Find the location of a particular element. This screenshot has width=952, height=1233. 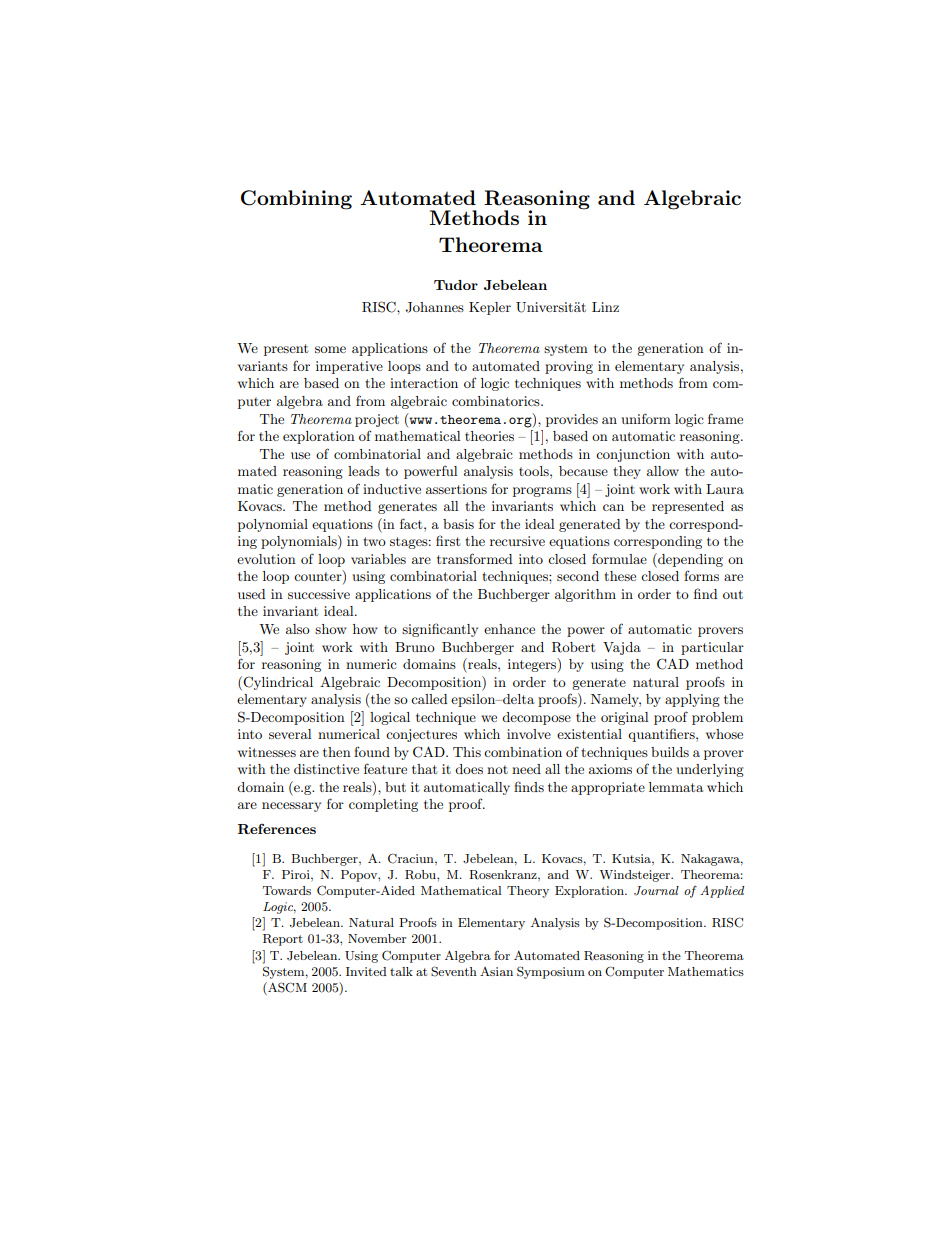

builds is located at coordinates (670, 752).
